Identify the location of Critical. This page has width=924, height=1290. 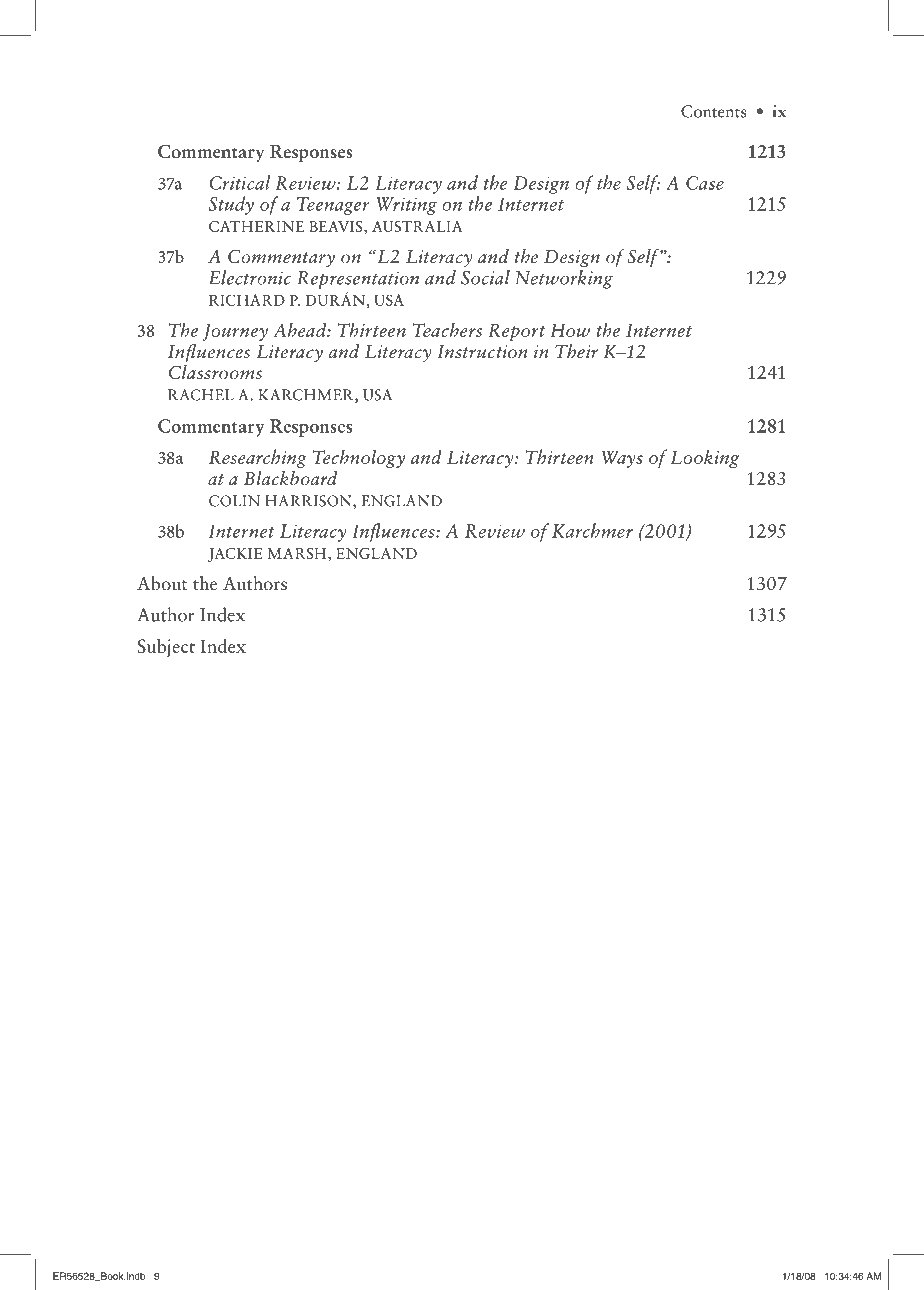
(240, 182).
